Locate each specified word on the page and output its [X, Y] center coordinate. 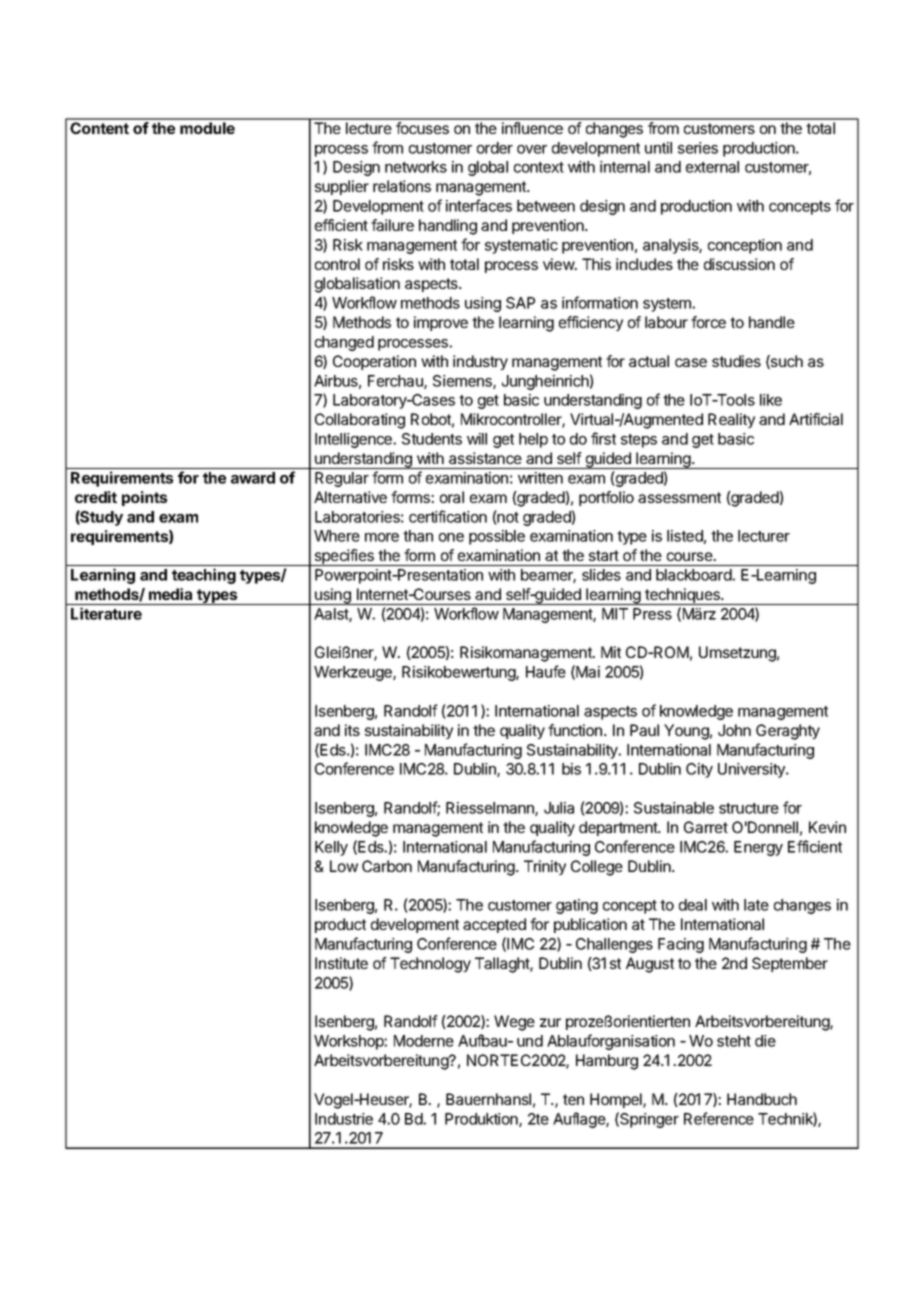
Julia [559, 808]
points [144, 498]
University [752, 770]
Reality [731, 420]
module [207, 128]
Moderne [424, 1041]
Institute [341, 963]
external [712, 167]
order [495, 148]
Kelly [331, 848]
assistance [485, 458]
